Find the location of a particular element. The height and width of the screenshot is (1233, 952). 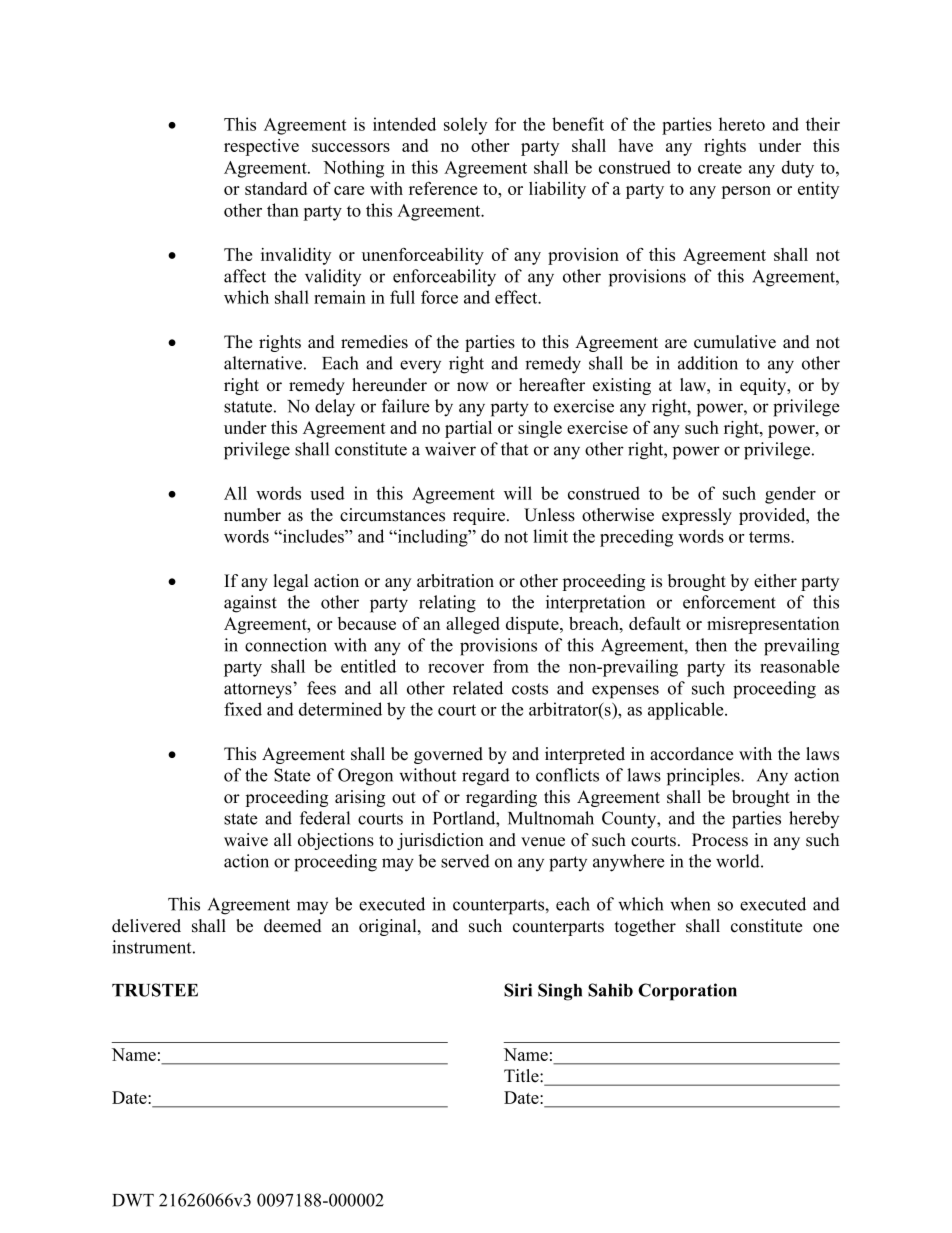

attorneys is located at coordinates (258, 691).
